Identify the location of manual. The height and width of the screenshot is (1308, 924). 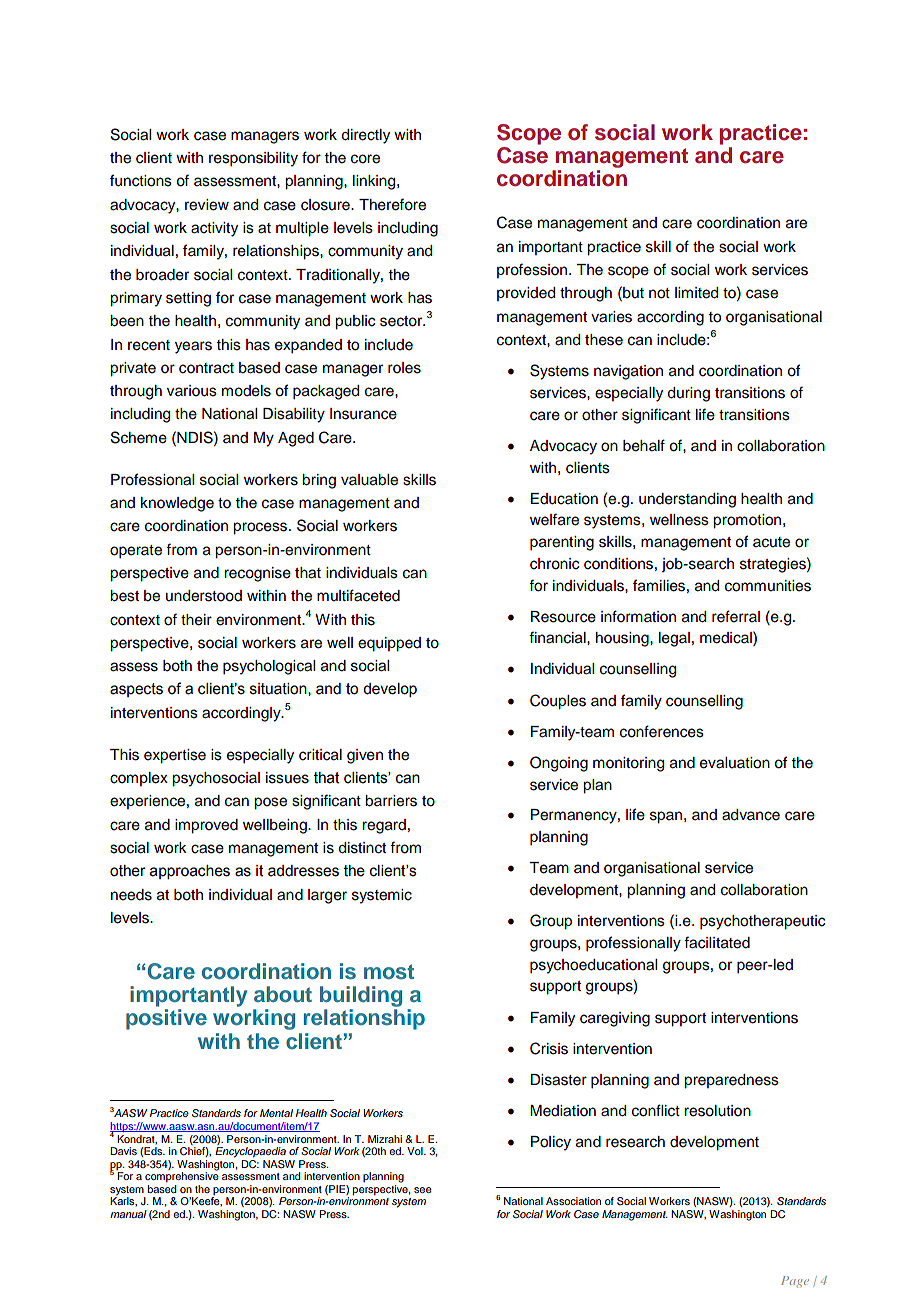
(128, 1214).
